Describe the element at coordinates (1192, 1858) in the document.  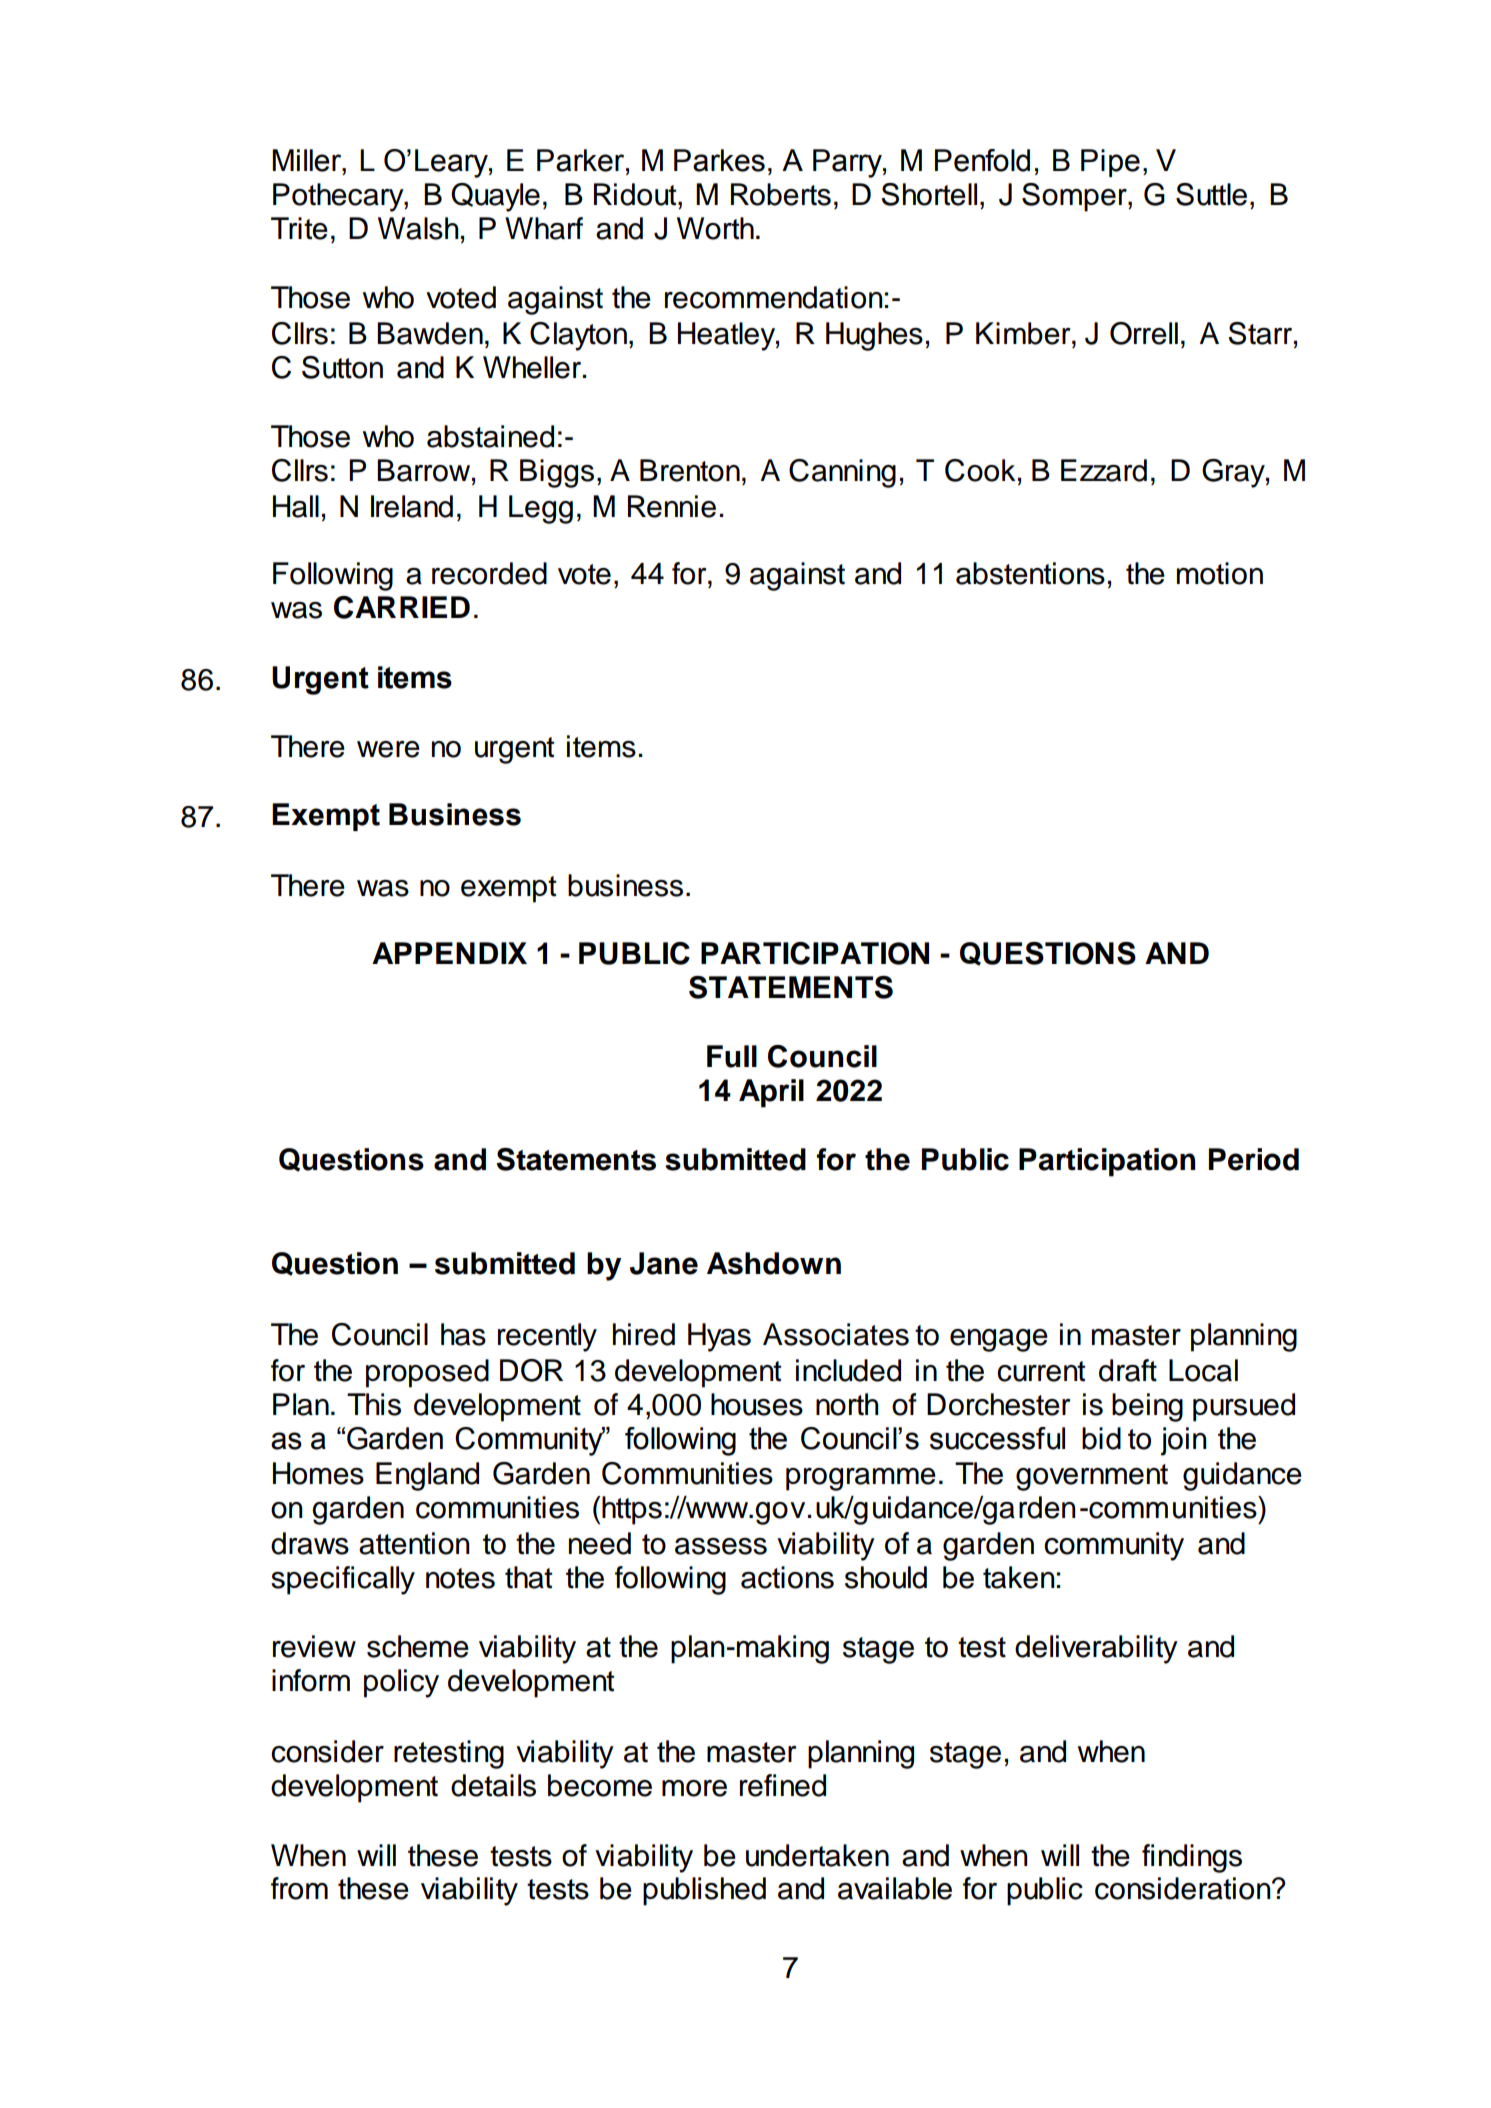
I see `findings` at that location.
